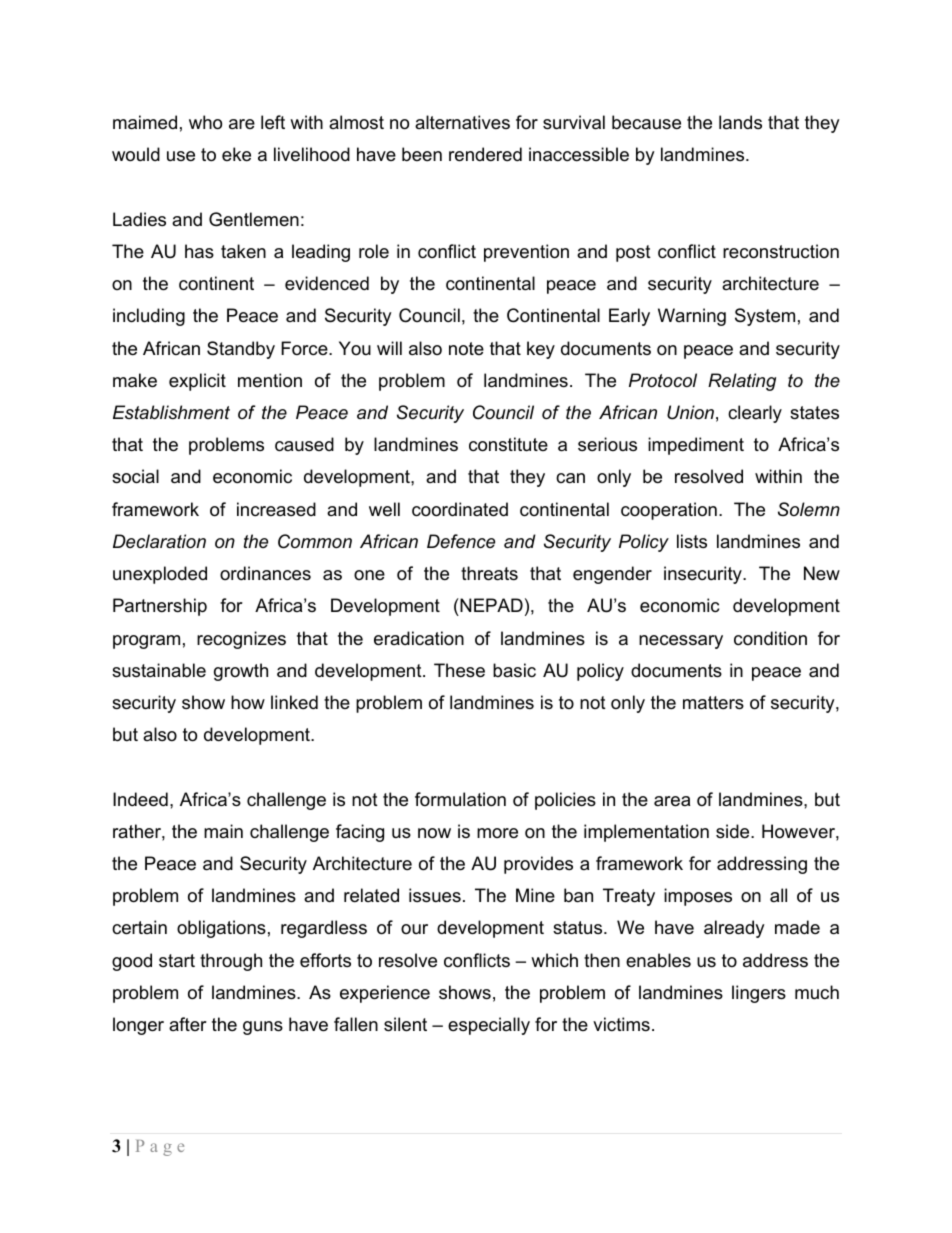 The height and width of the screenshot is (1233, 952). I want to click on These, so click(459, 670).
